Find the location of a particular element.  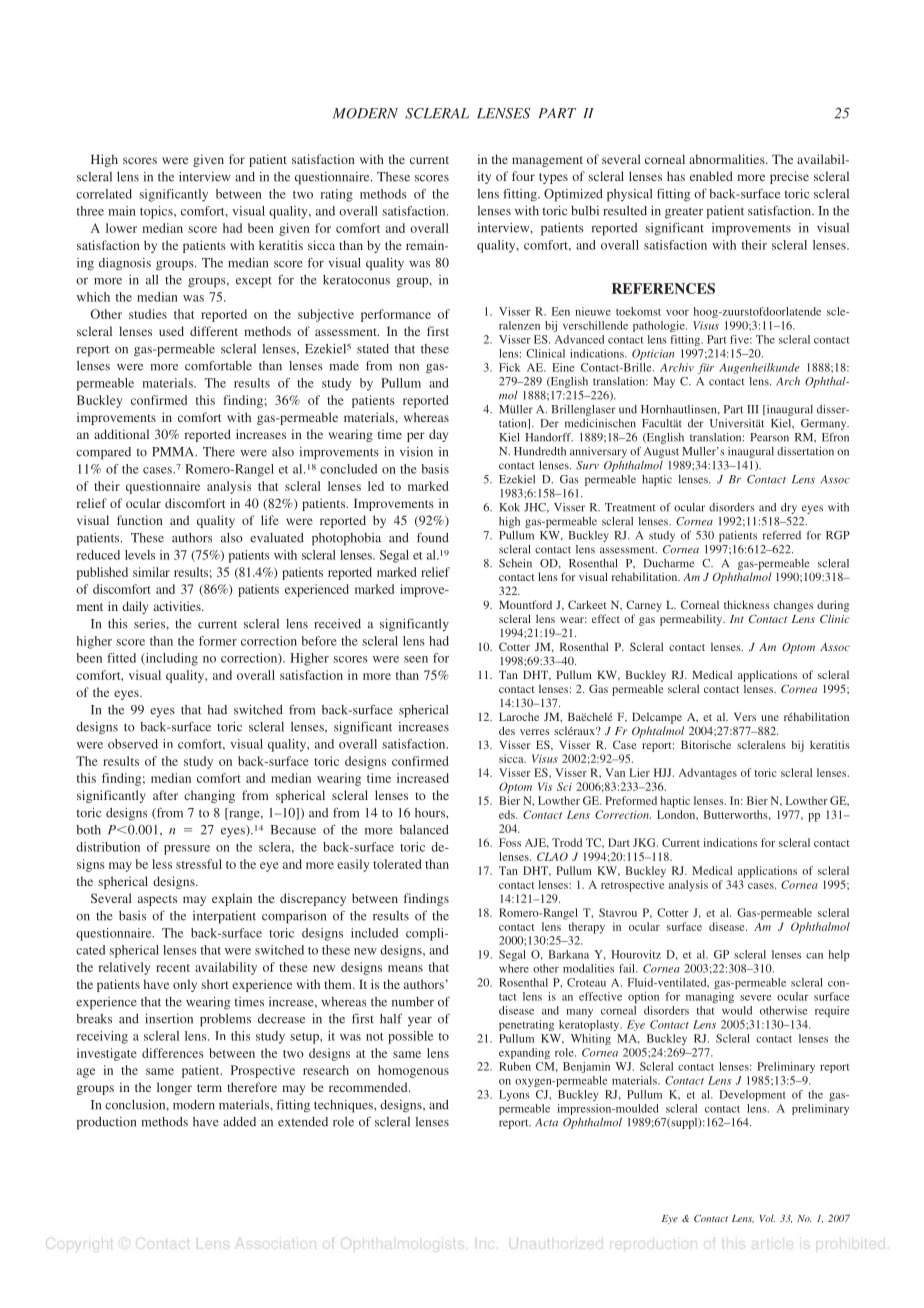

Vol is located at coordinates (767, 1218).
